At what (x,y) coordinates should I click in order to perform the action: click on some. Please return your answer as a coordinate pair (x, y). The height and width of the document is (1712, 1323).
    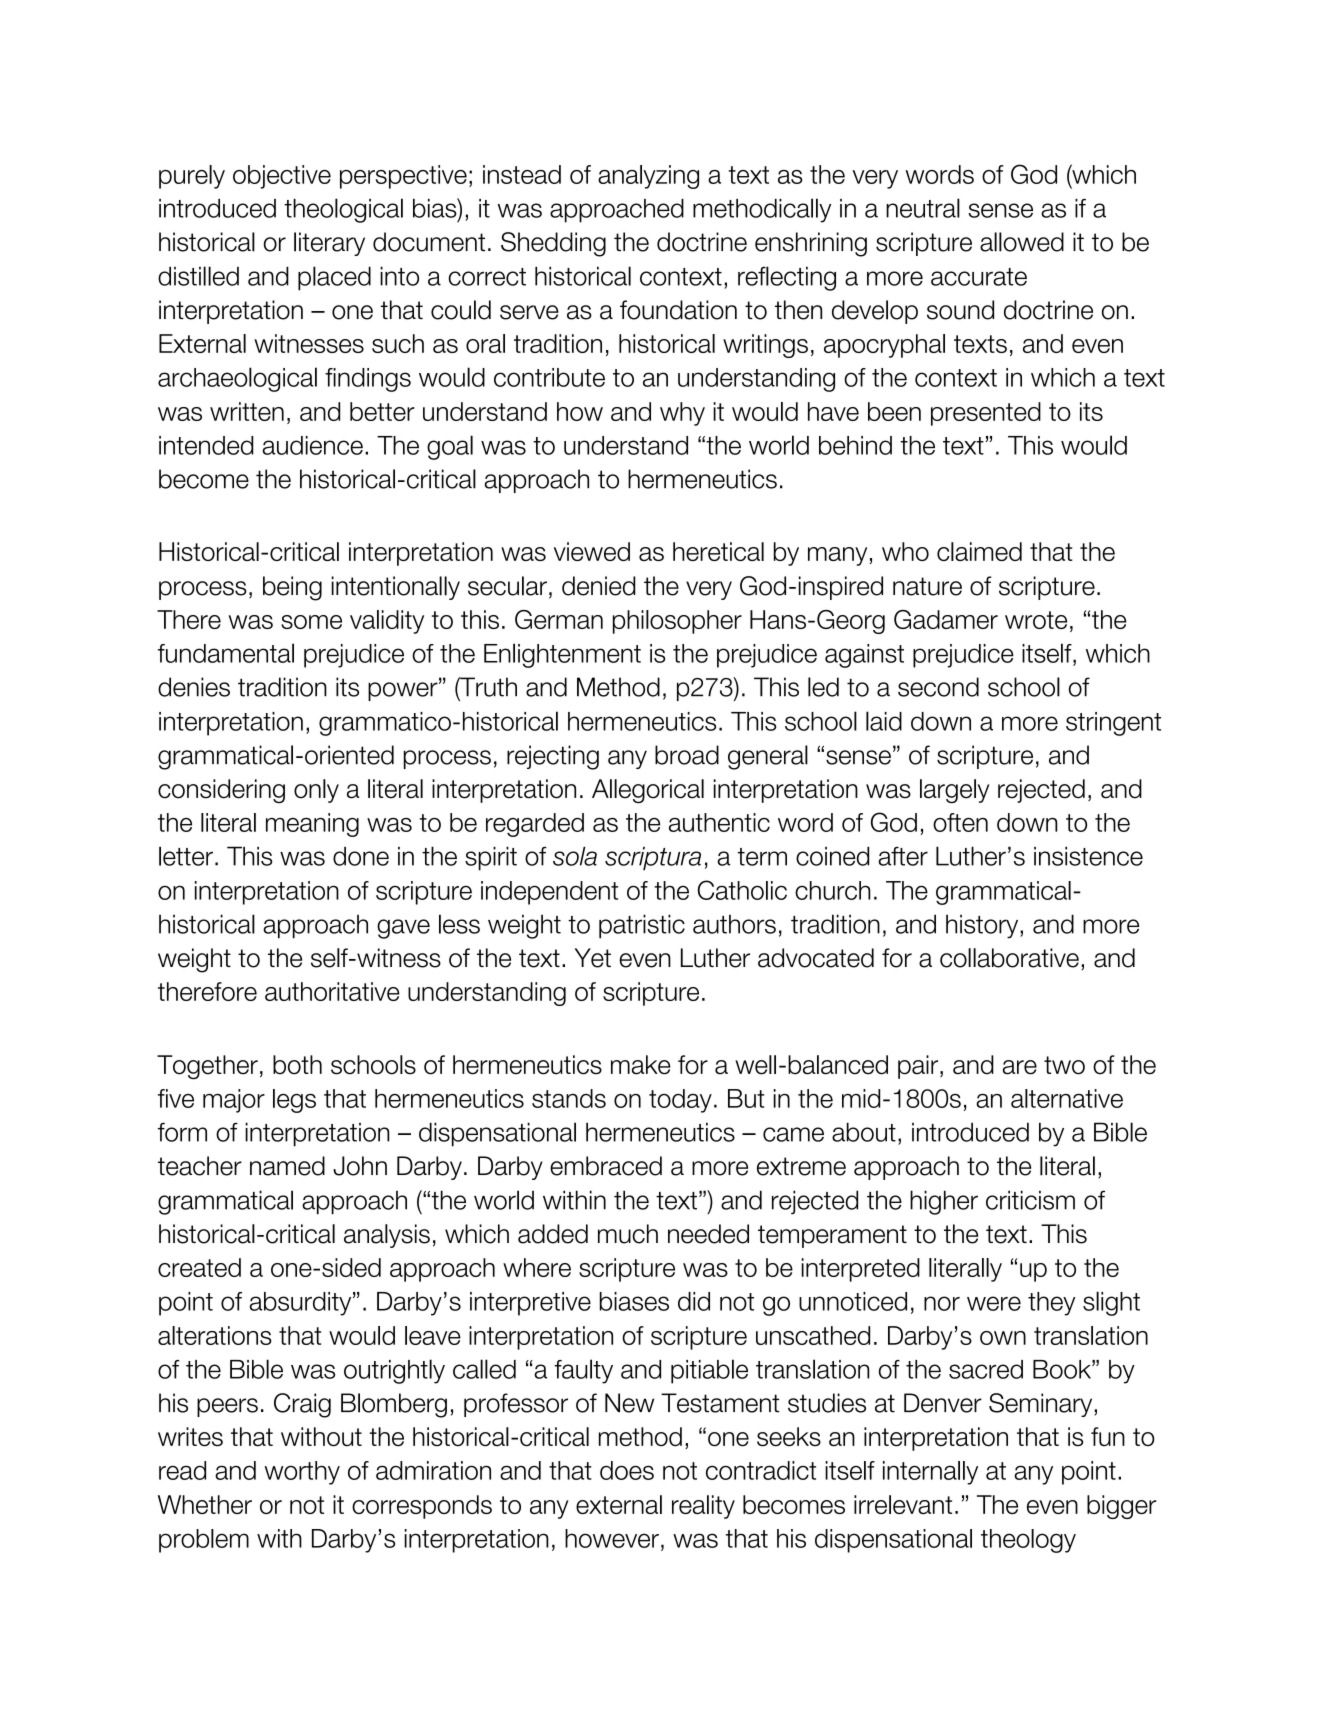
    Looking at the image, I should click on (311, 622).
